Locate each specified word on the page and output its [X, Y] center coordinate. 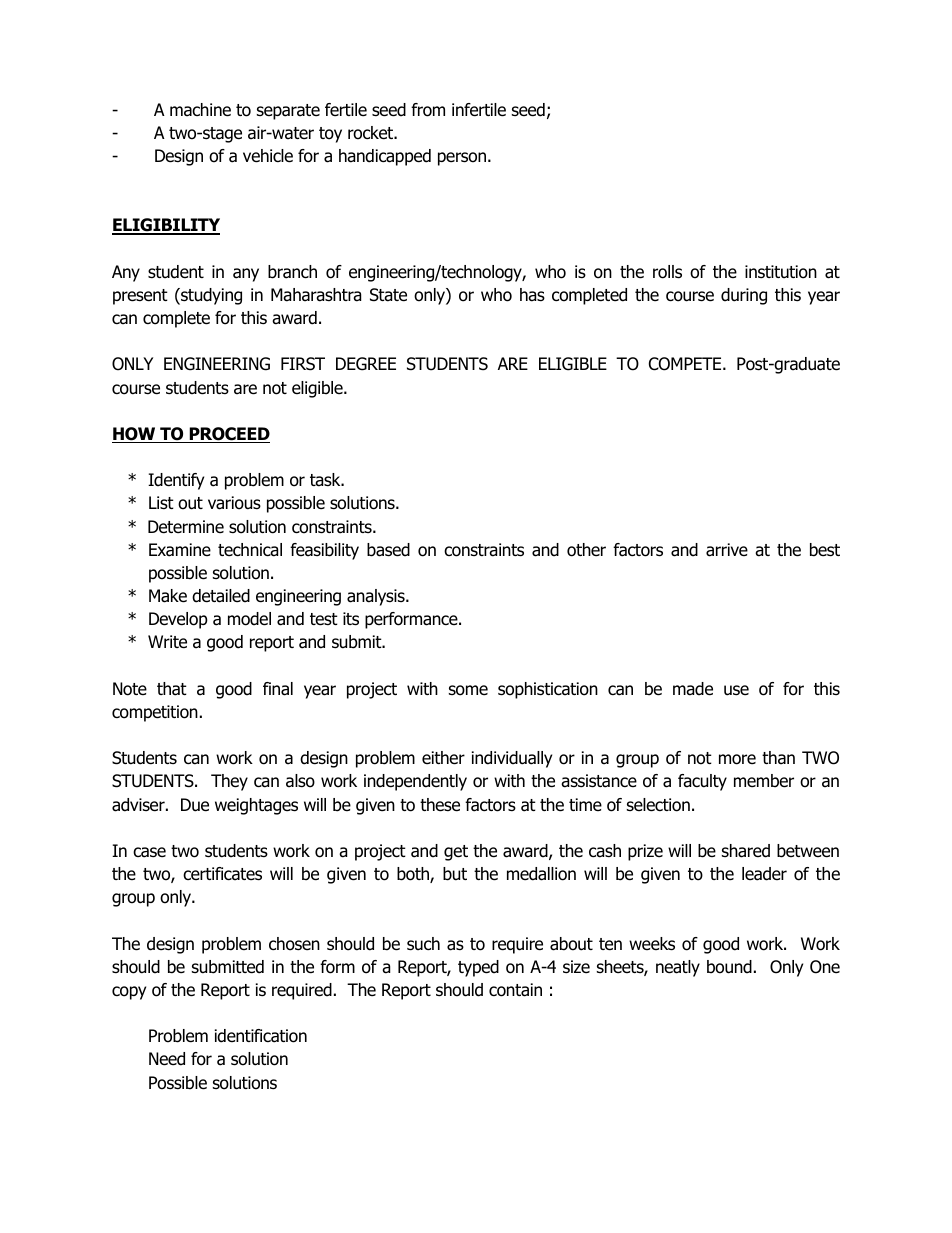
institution [781, 272]
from [428, 110]
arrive [727, 550]
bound [729, 967]
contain [515, 990]
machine [200, 110]
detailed [221, 596]
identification [261, 1036]
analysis [377, 597]
